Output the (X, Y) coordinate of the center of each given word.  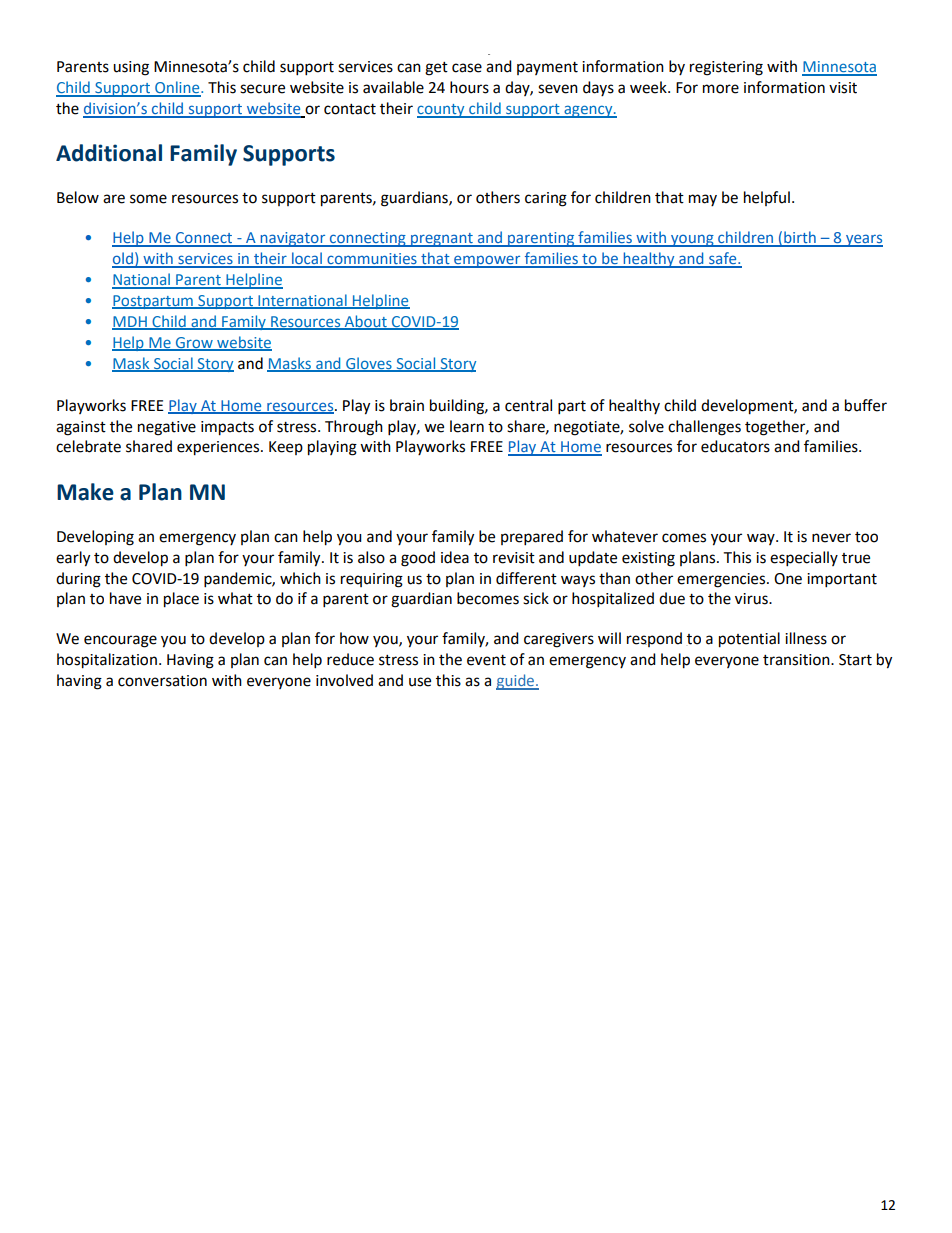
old (123, 259)
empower (487, 261)
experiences (219, 448)
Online (177, 88)
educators (735, 446)
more (721, 89)
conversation (162, 681)
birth (800, 238)
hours (469, 87)
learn (467, 426)
